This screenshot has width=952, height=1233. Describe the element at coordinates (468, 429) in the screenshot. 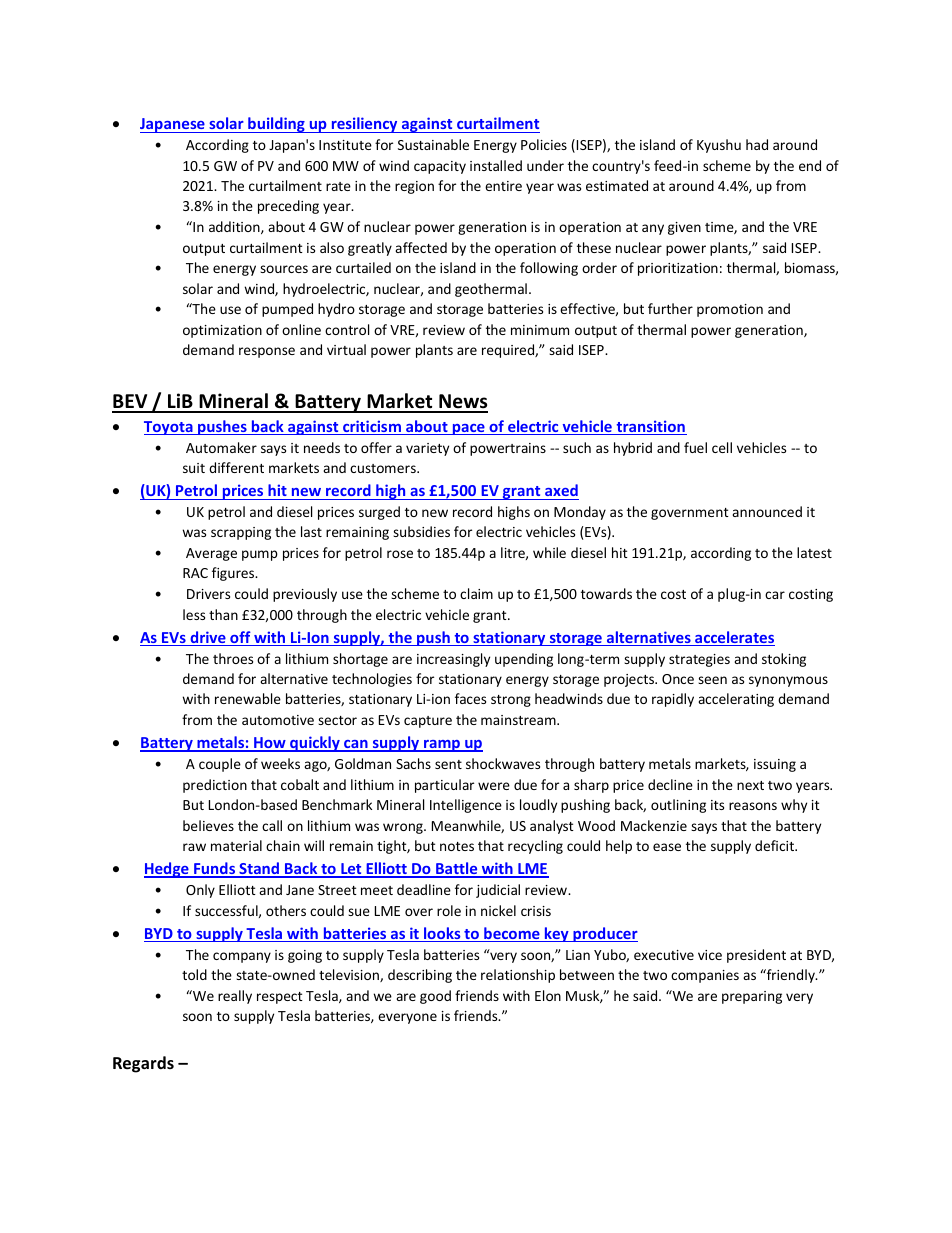

I see `pace` at that location.
